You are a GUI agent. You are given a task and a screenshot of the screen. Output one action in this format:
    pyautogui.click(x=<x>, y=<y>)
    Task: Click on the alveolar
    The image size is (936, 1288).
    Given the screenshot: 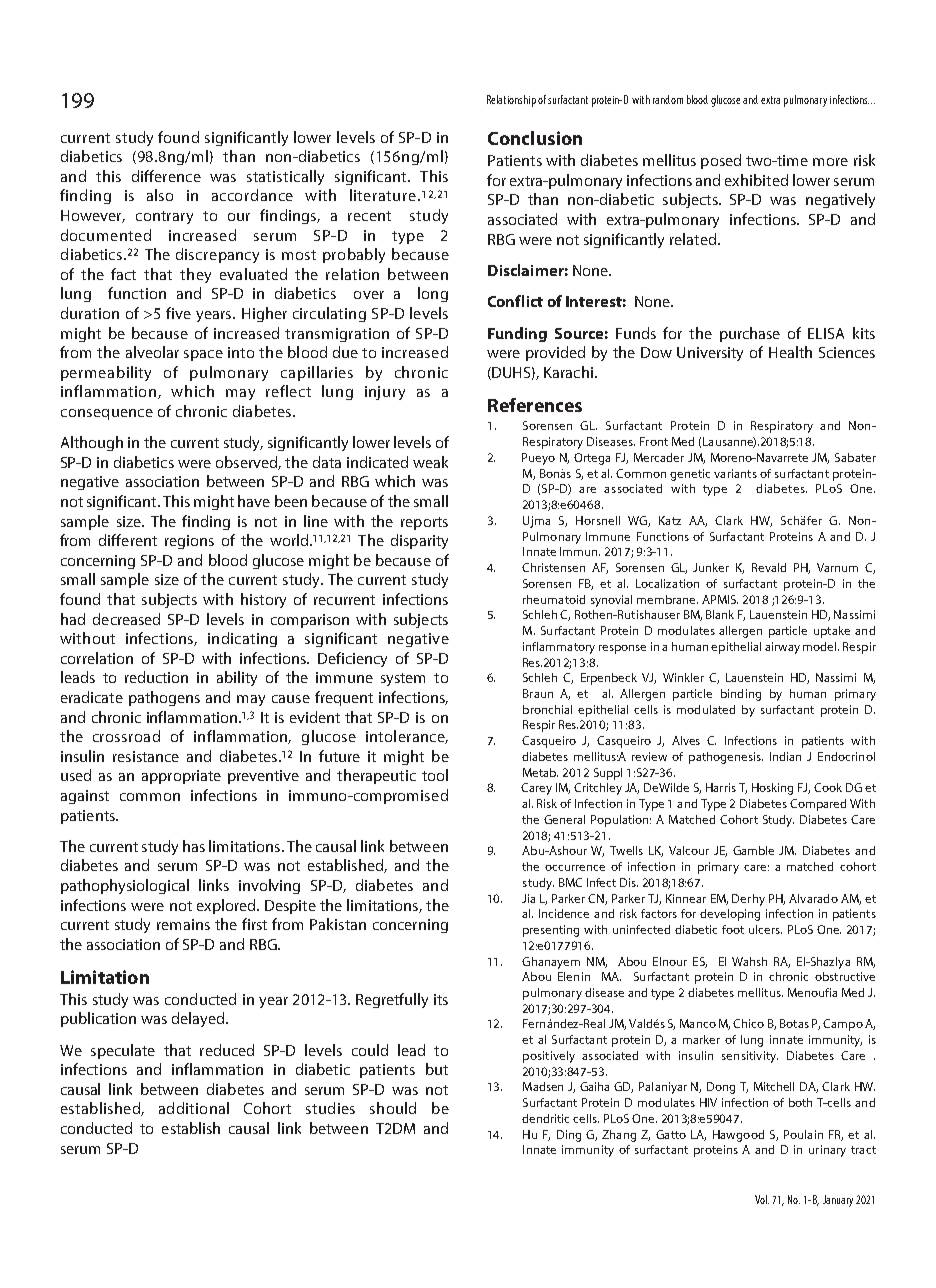 What is the action you would take?
    pyautogui.click(x=152, y=352)
